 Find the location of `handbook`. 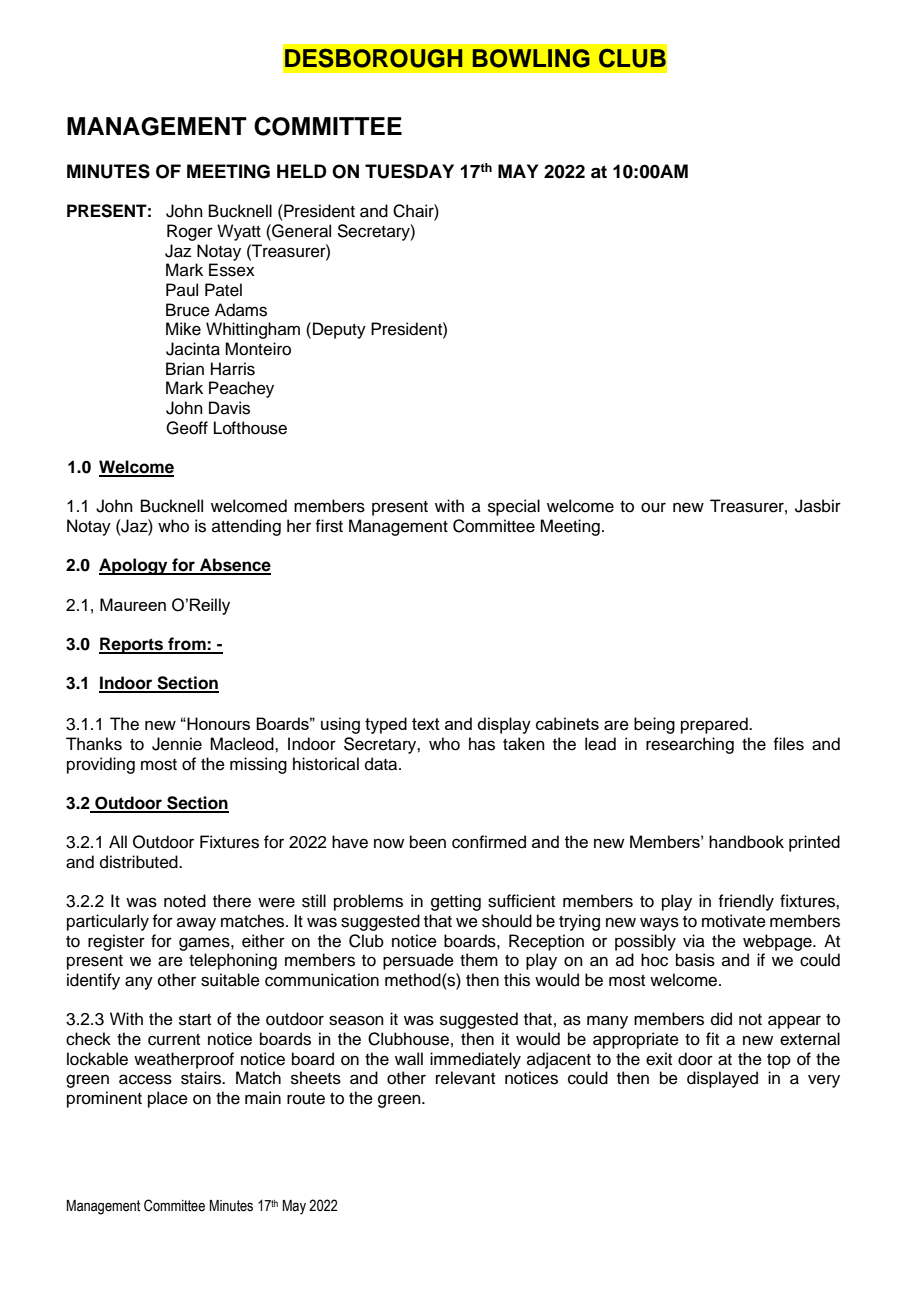

handbook is located at coordinates (746, 841).
